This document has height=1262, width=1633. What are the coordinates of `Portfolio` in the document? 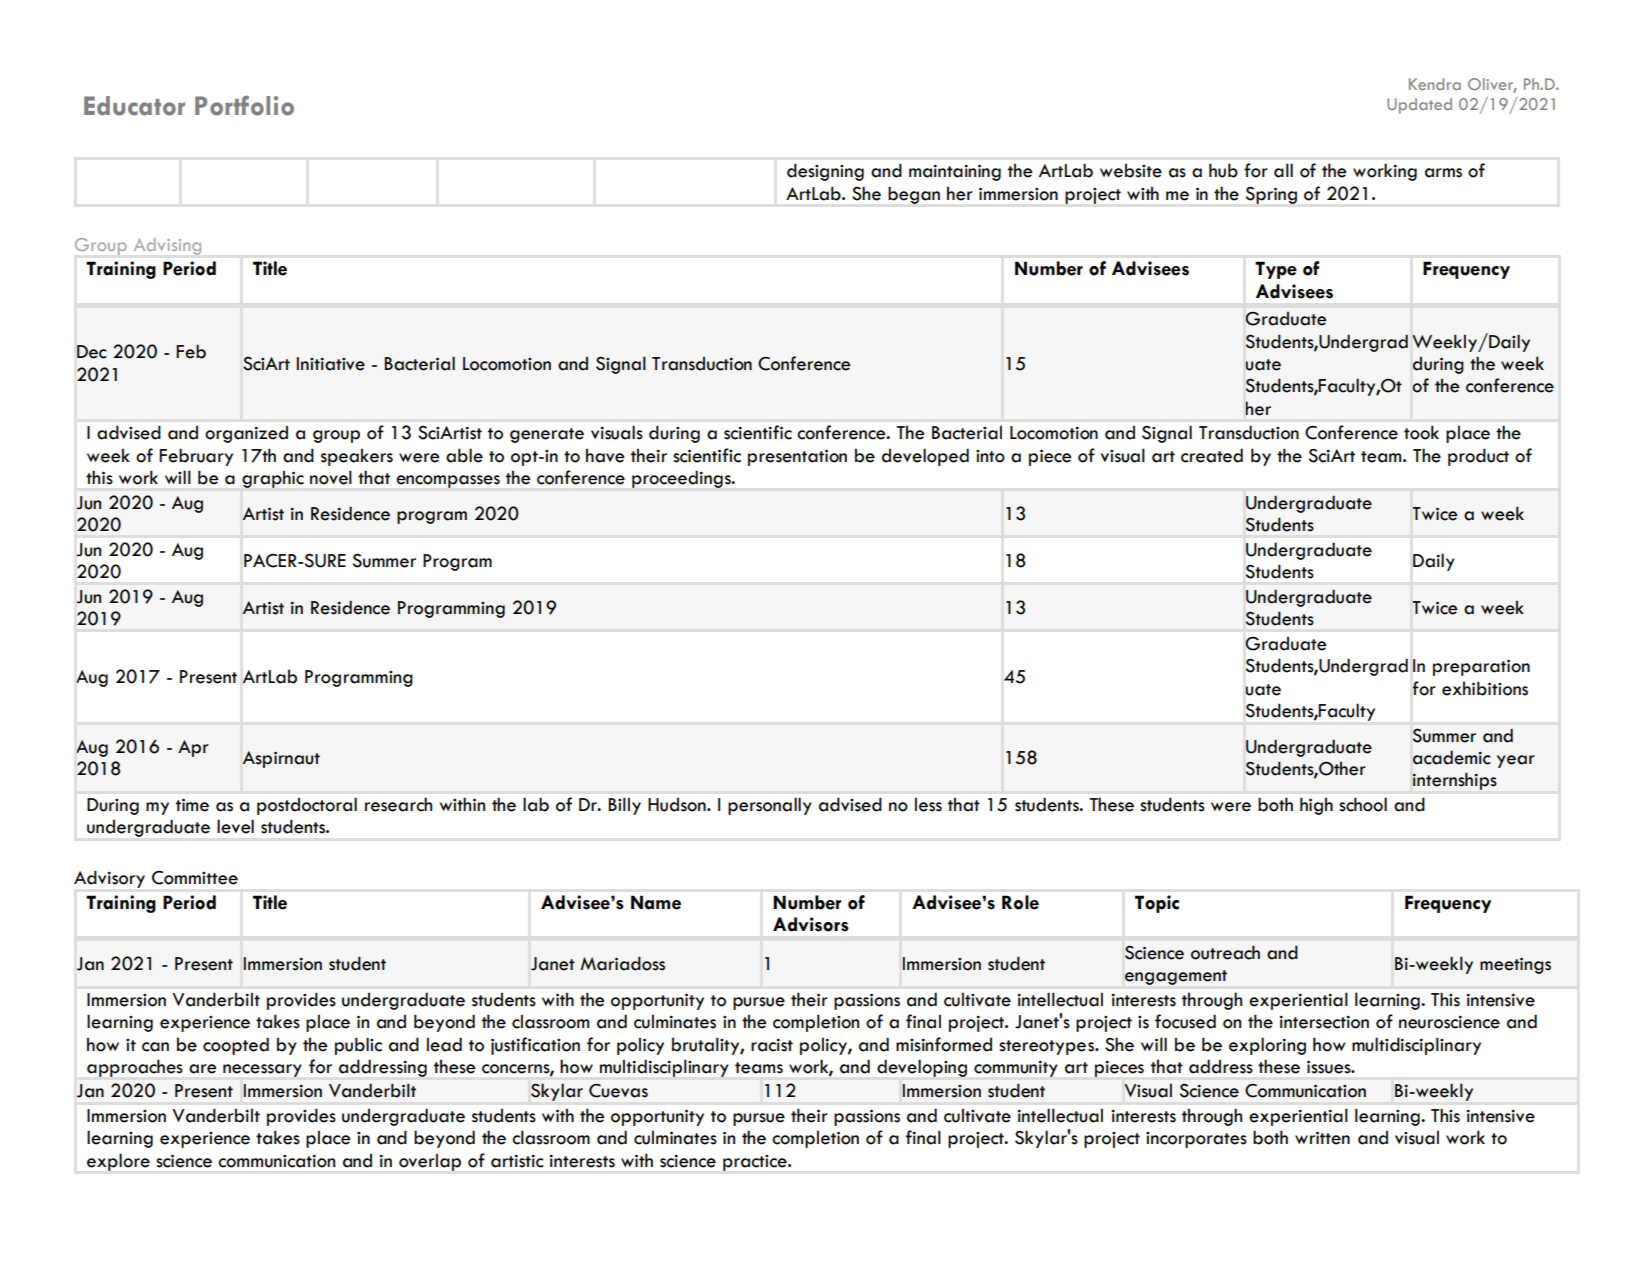 It's located at (244, 105).
